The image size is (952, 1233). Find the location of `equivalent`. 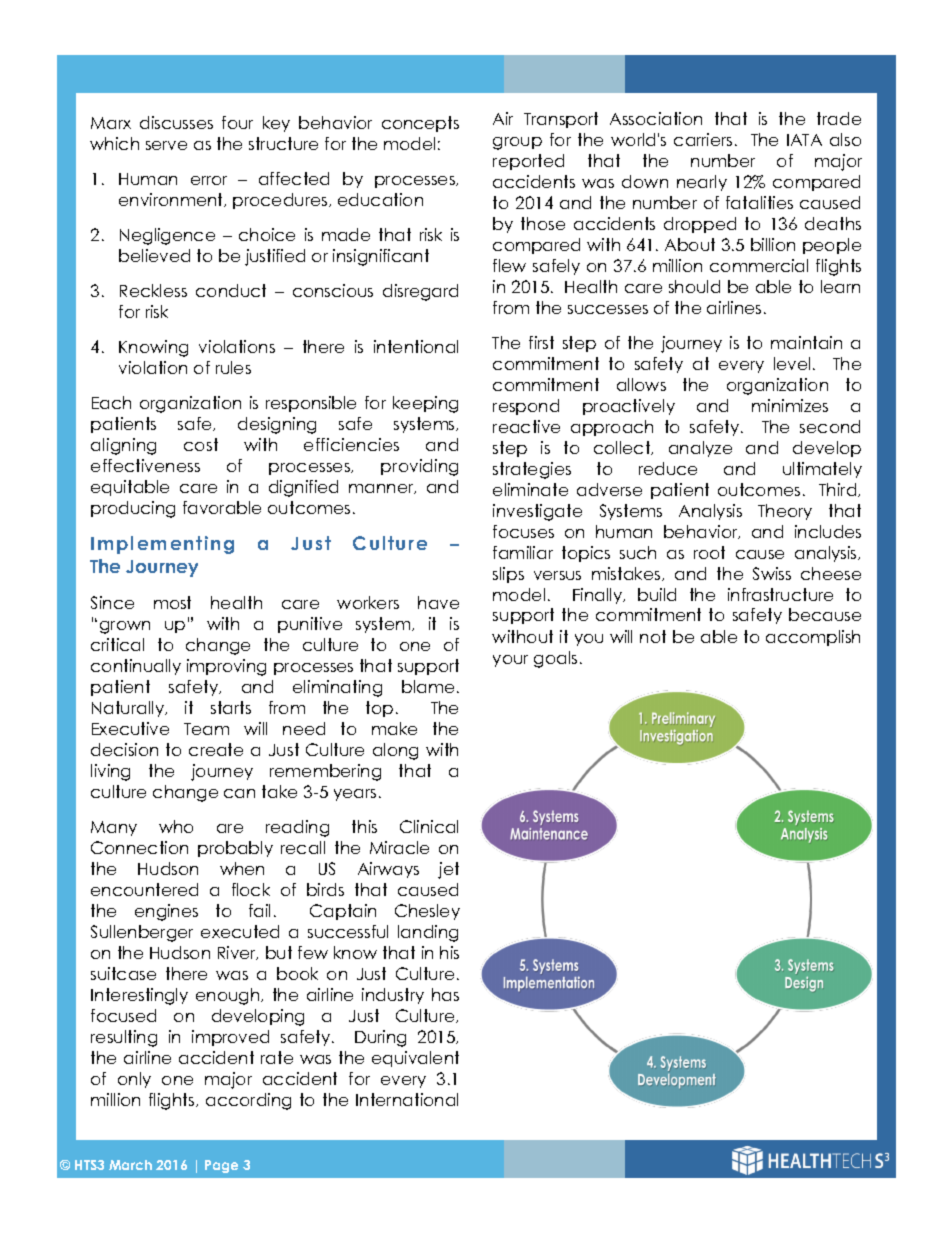

equivalent is located at coordinates (415, 1059).
